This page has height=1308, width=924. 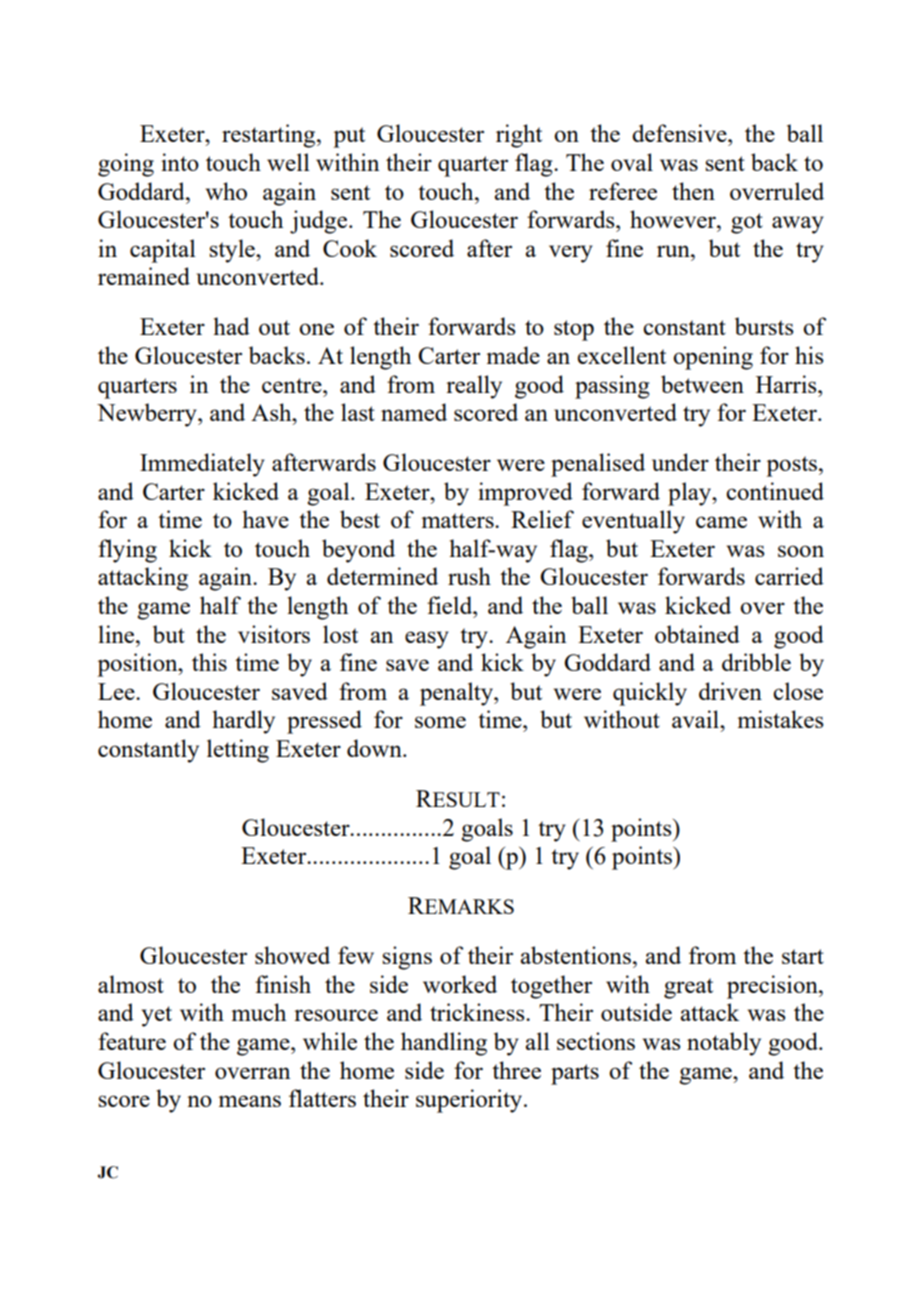 I want to click on handling, so click(x=444, y=1044).
